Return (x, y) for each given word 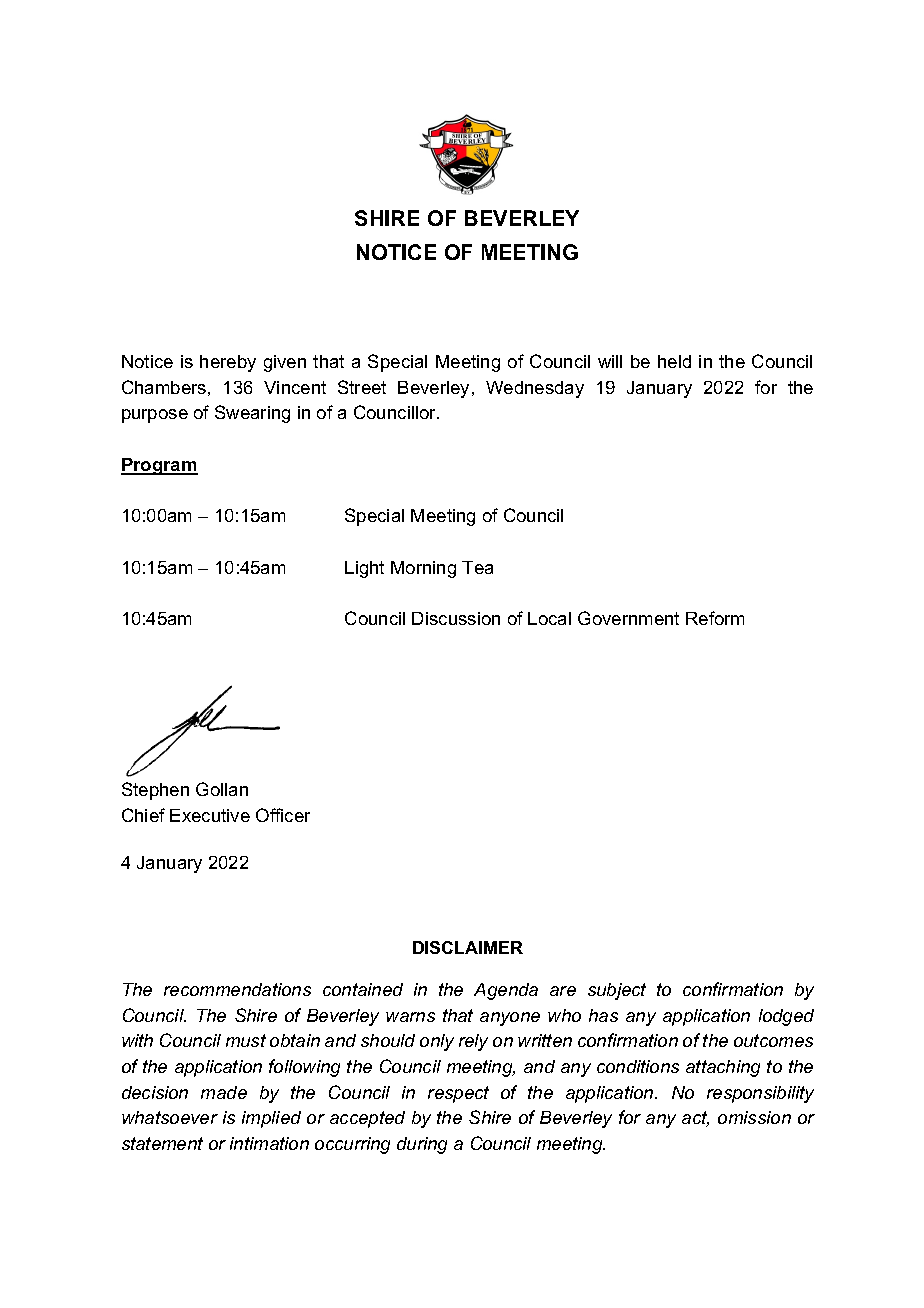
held (674, 361)
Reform (715, 618)
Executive (210, 815)
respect (458, 1094)
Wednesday (535, 389)
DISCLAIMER (468, 947)
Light (364, 569)
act (695, 1119)
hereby (228, 363)
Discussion (456, 618)
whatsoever (170, 1117)
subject (617, 991)
